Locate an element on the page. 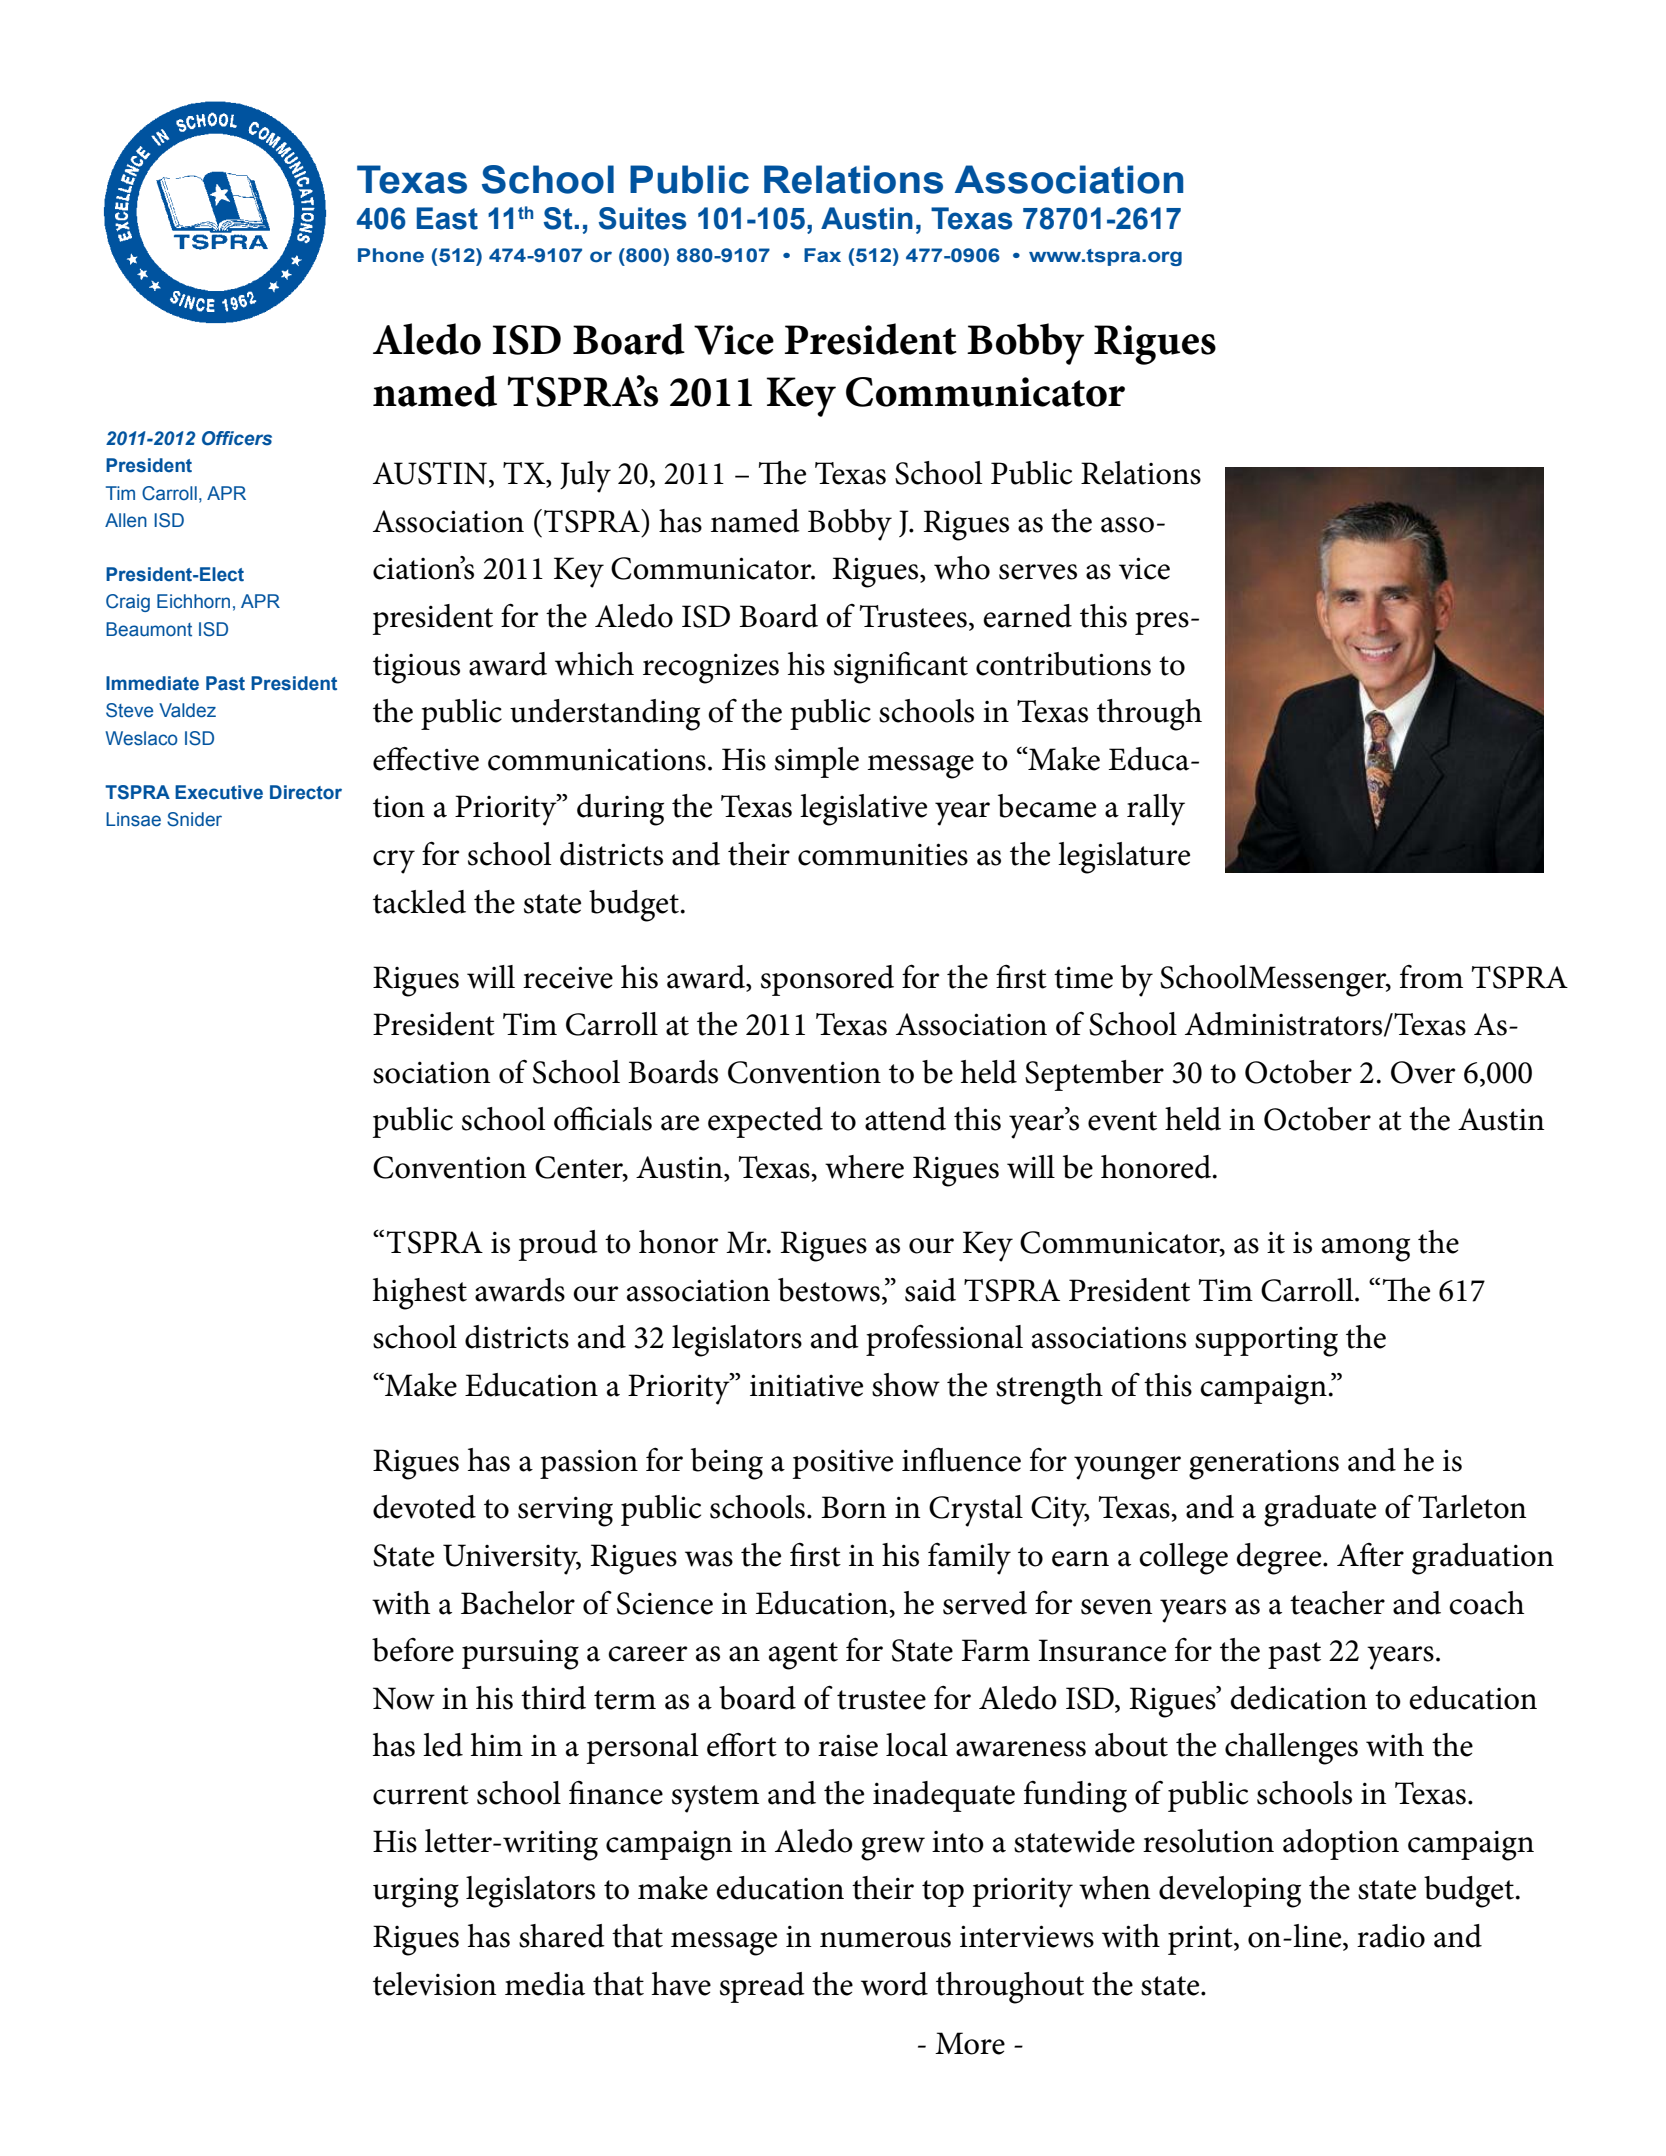 This image has height=2156, width=1666. highest is located at coordinates (420, 1294).
